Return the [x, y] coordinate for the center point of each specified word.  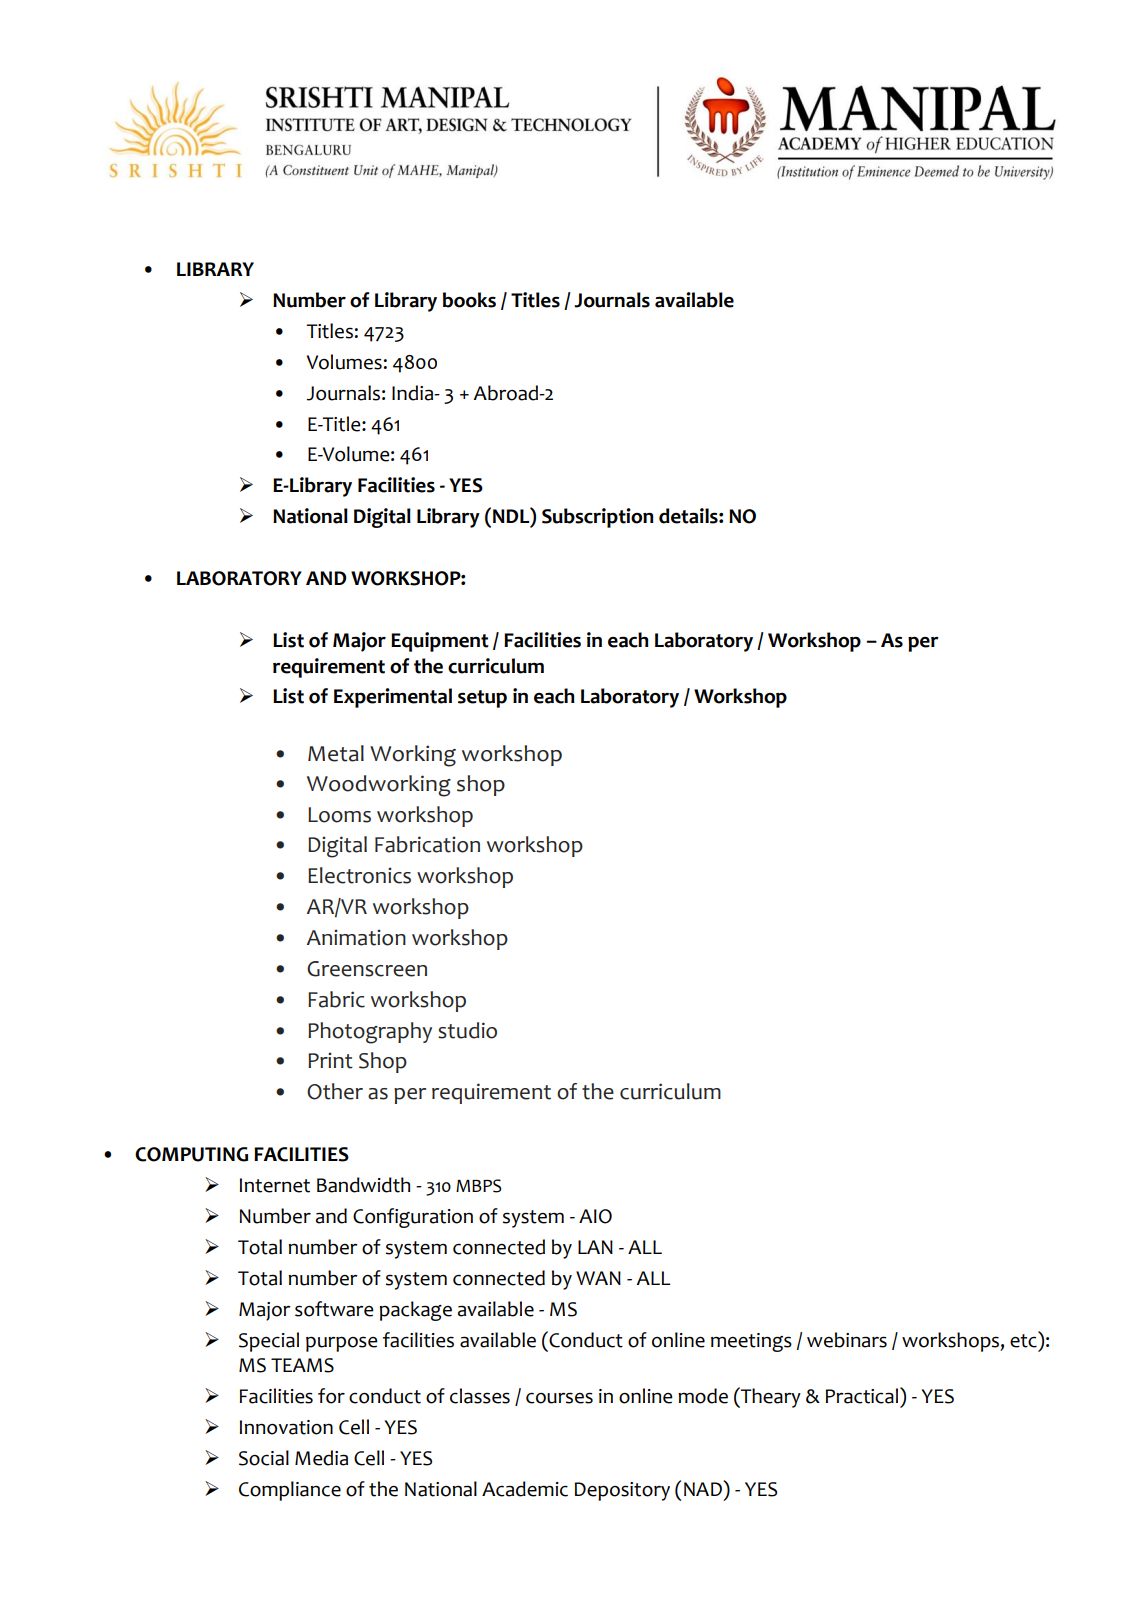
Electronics [359, 875]
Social [264, 1458]
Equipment [440, 642]
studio [467, 1030]
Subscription [598, 518]
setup [482, 699]
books [469, 300]
